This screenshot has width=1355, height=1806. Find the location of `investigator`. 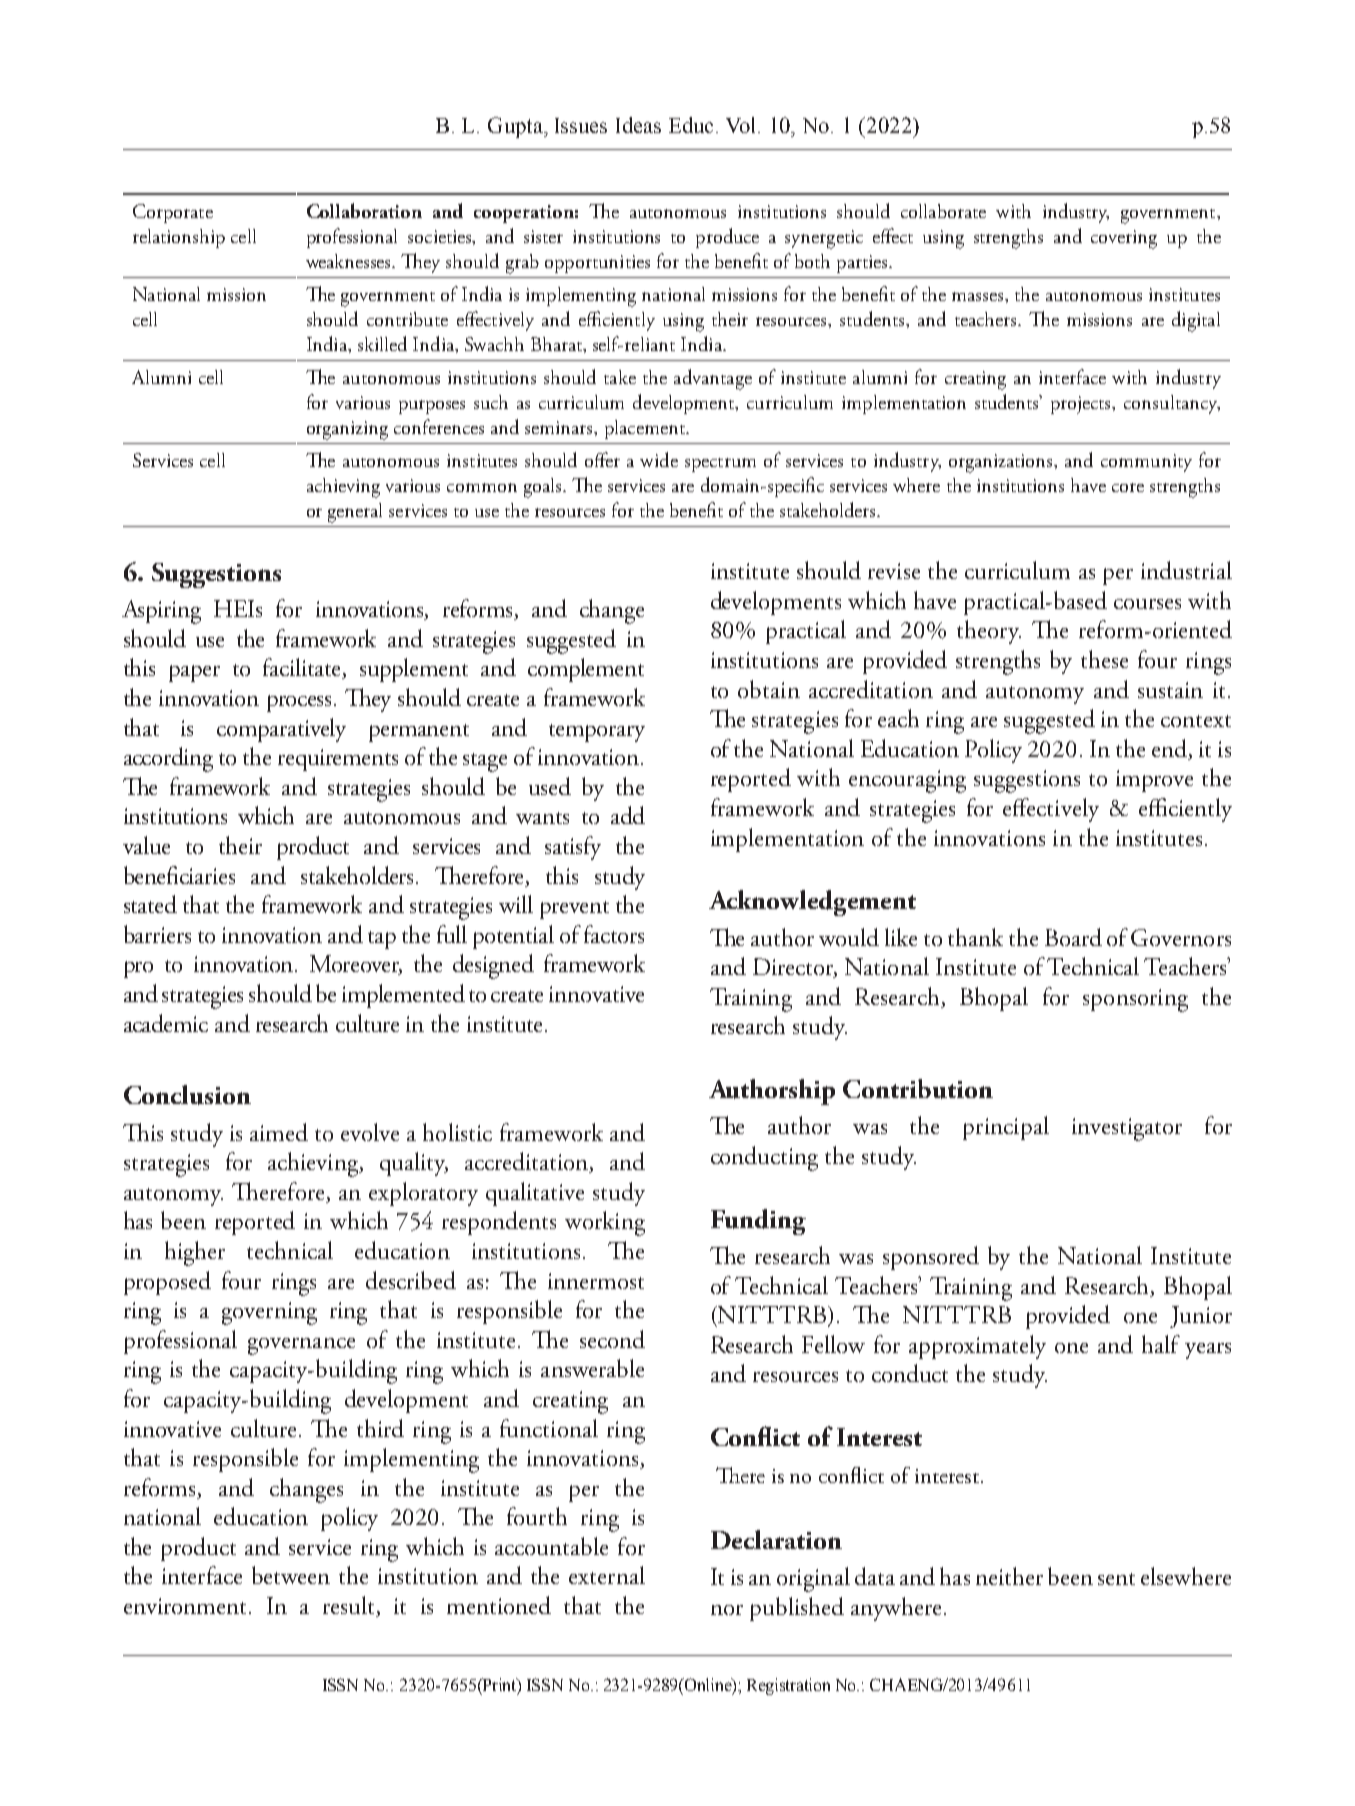

investigator is located at coordinates (1127, 1129).
